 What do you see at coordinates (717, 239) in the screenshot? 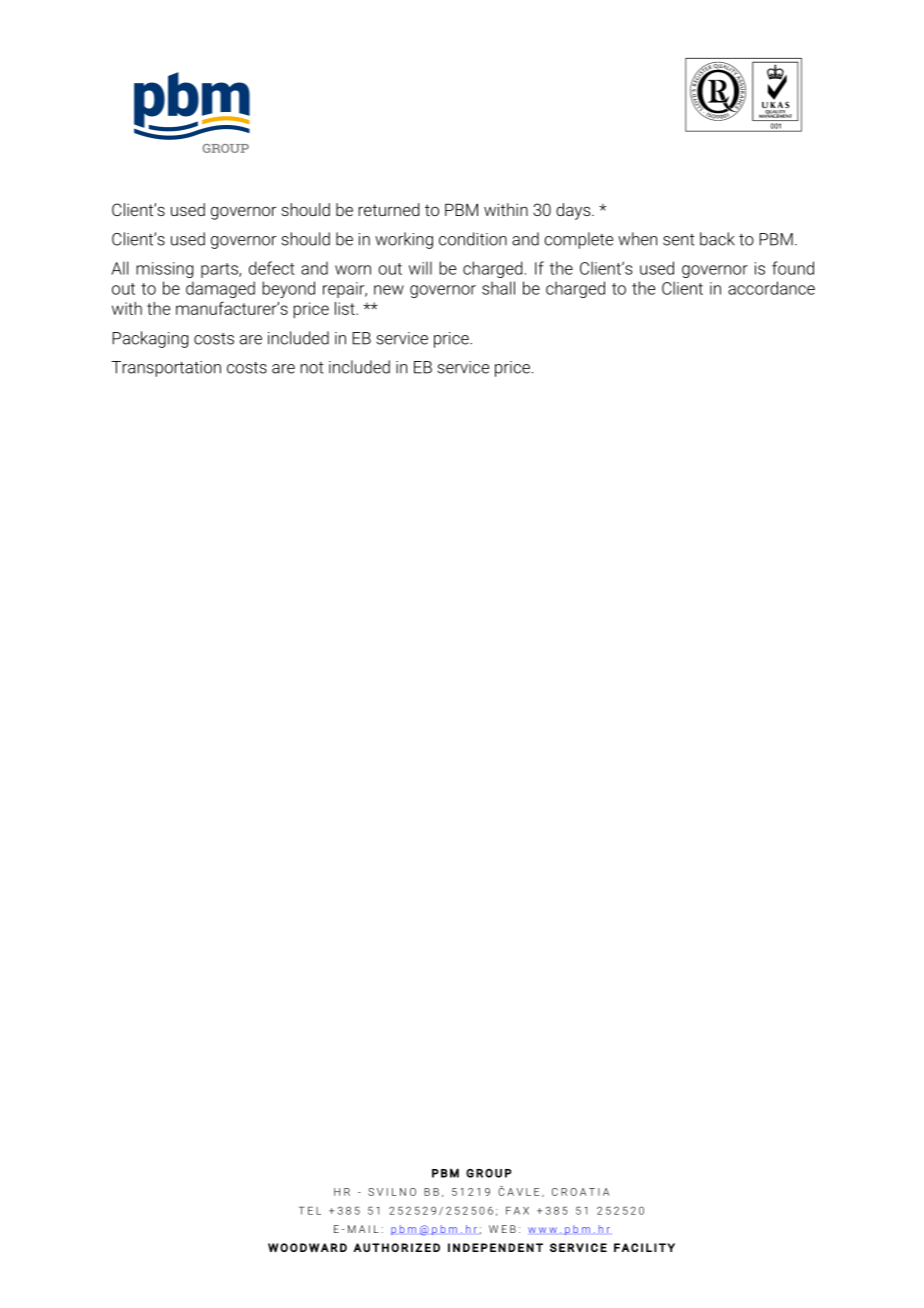
I see `back` at bounding box center [717, 239].
